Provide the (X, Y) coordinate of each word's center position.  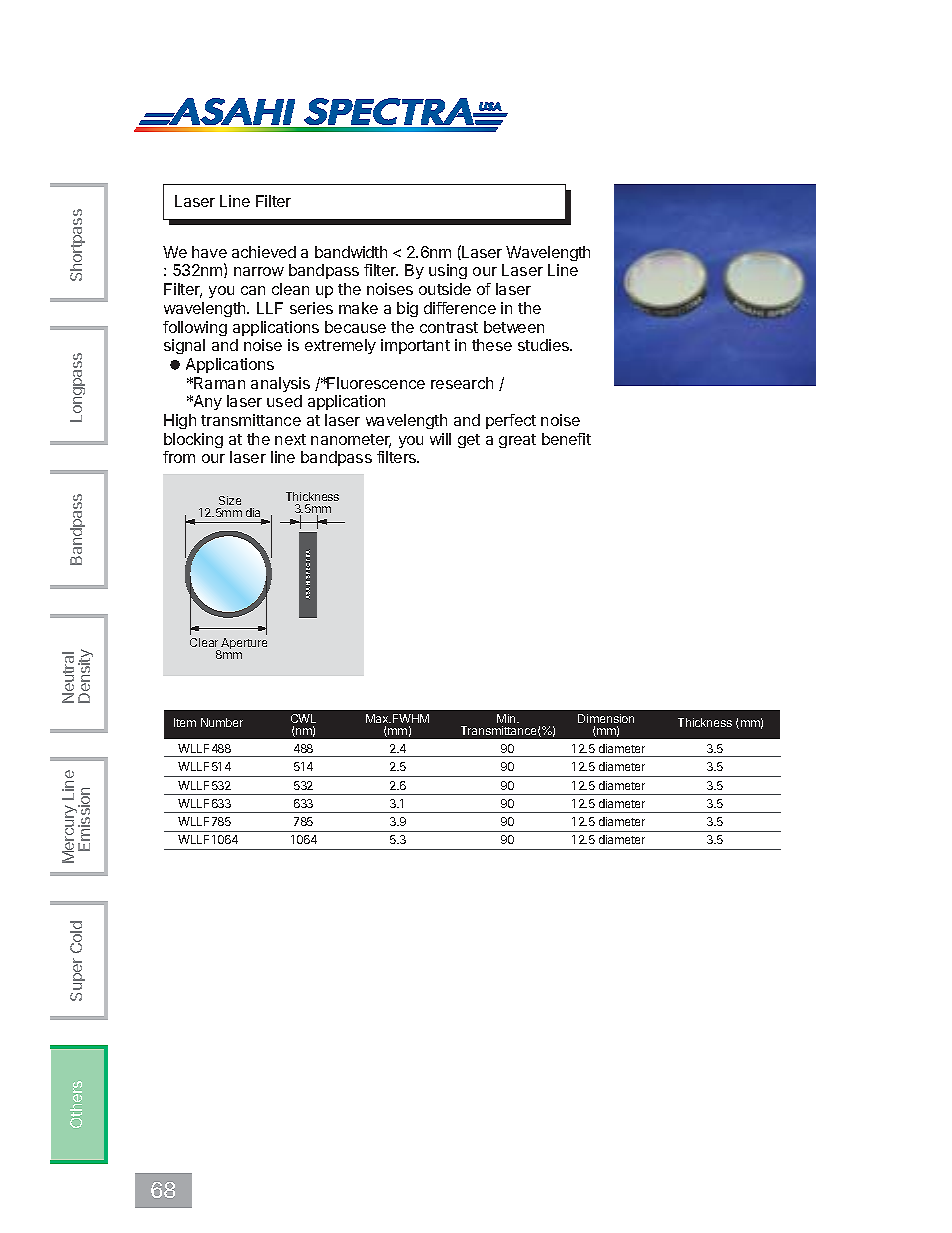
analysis (280, 384)
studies (544, 345)
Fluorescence (375, 383)
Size (230, 500)
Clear (204, 642)
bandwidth (351, 252)
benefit (566, 439)
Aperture (243, 645)
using (448, 271)
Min (507, 718)
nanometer (351, 441)
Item (185, 722)
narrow (259, 271)
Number (222, 722)
